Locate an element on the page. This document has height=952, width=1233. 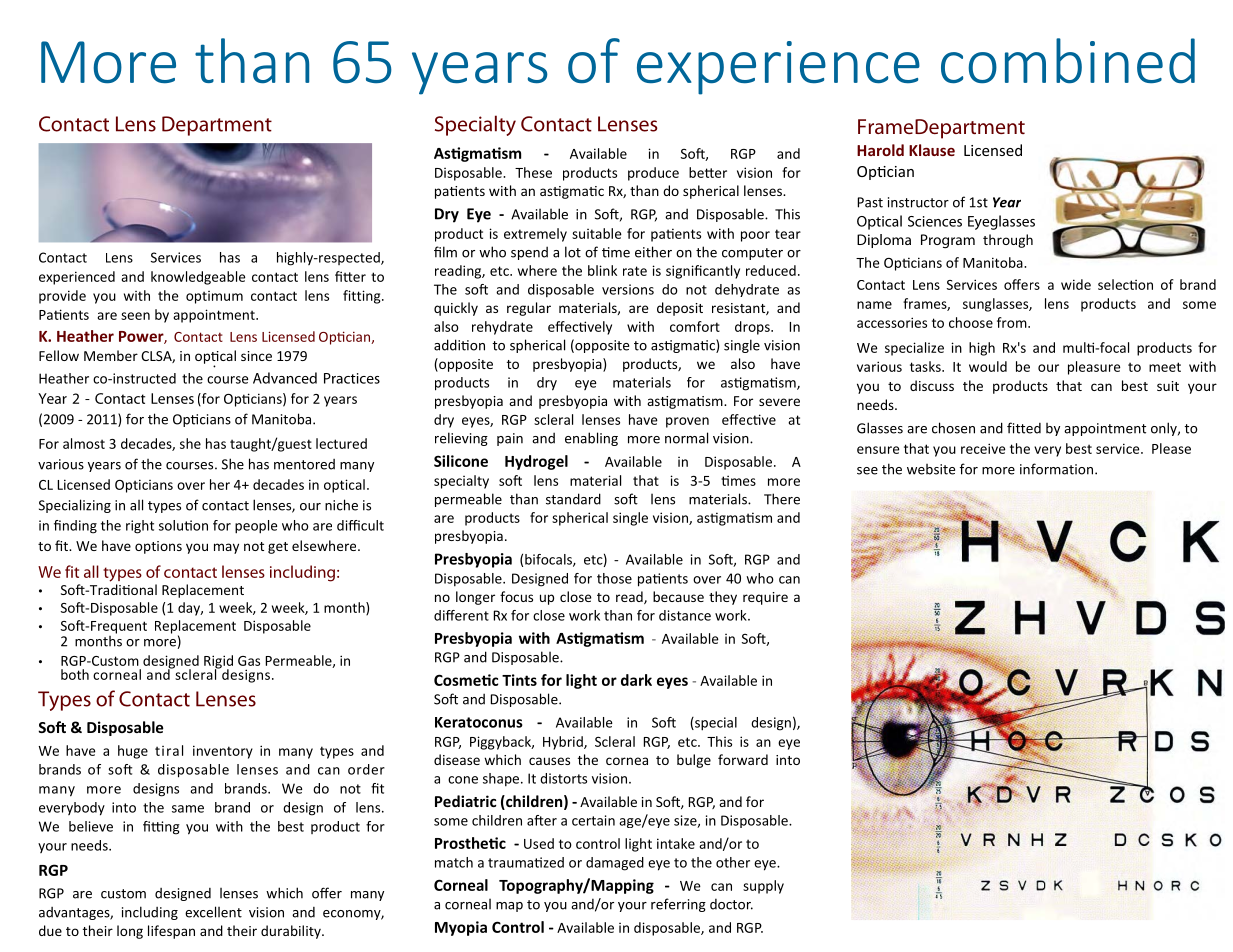
dark is located at coordinates (636, 680).
